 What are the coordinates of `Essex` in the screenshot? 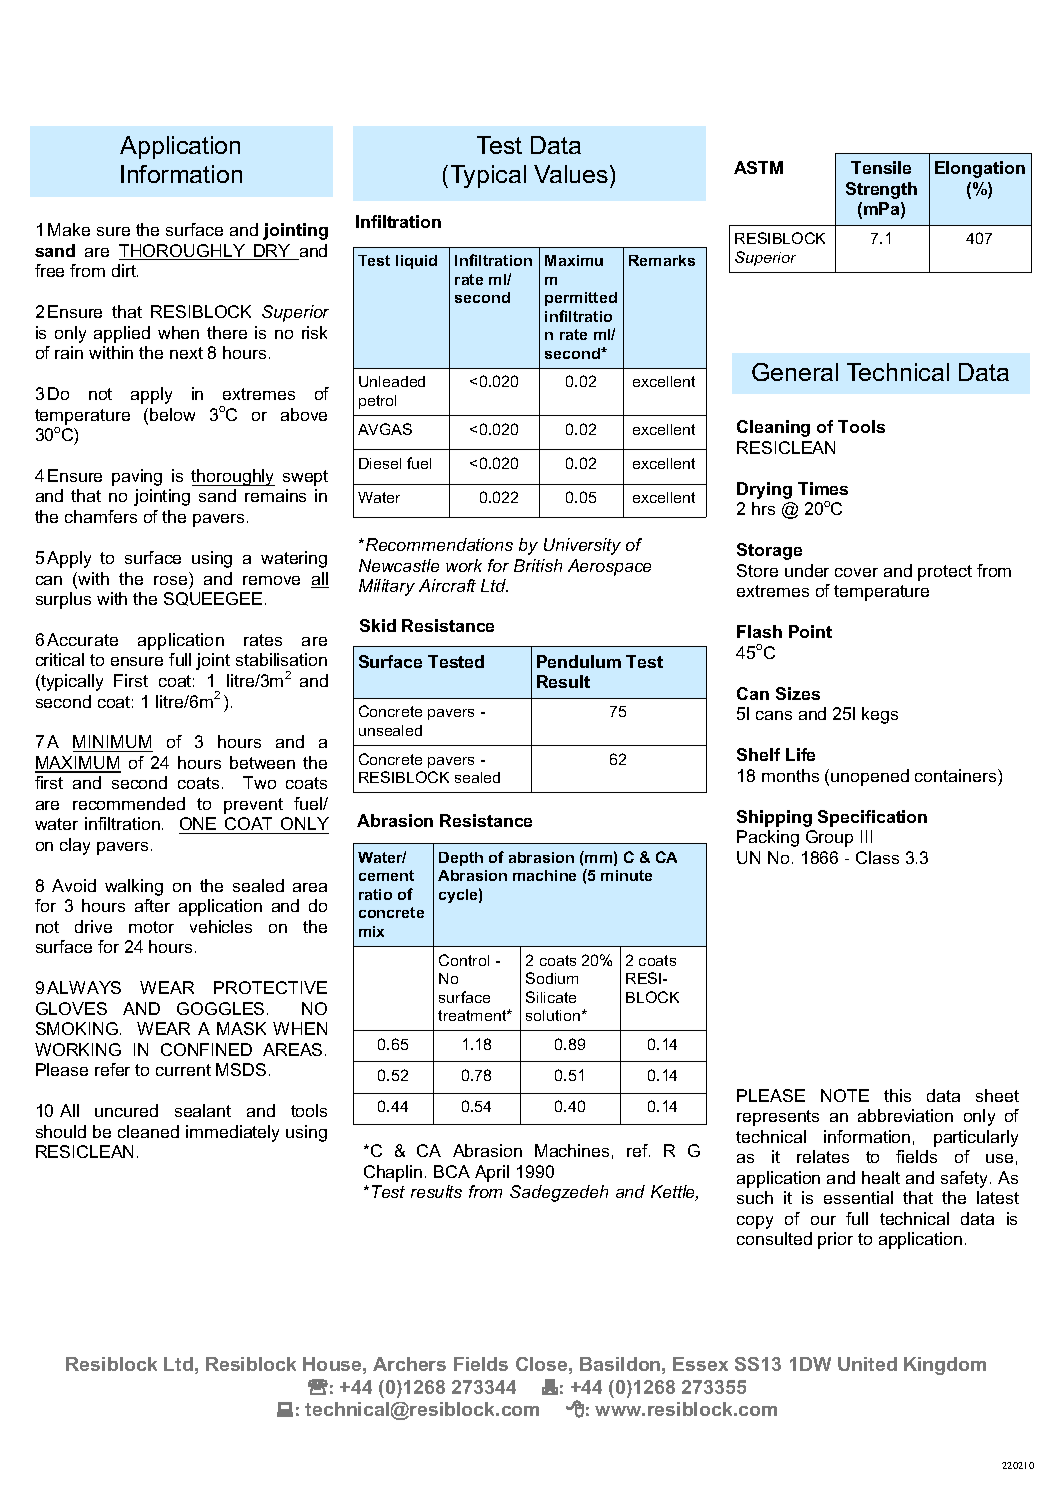 It's located at (700, 1364).
